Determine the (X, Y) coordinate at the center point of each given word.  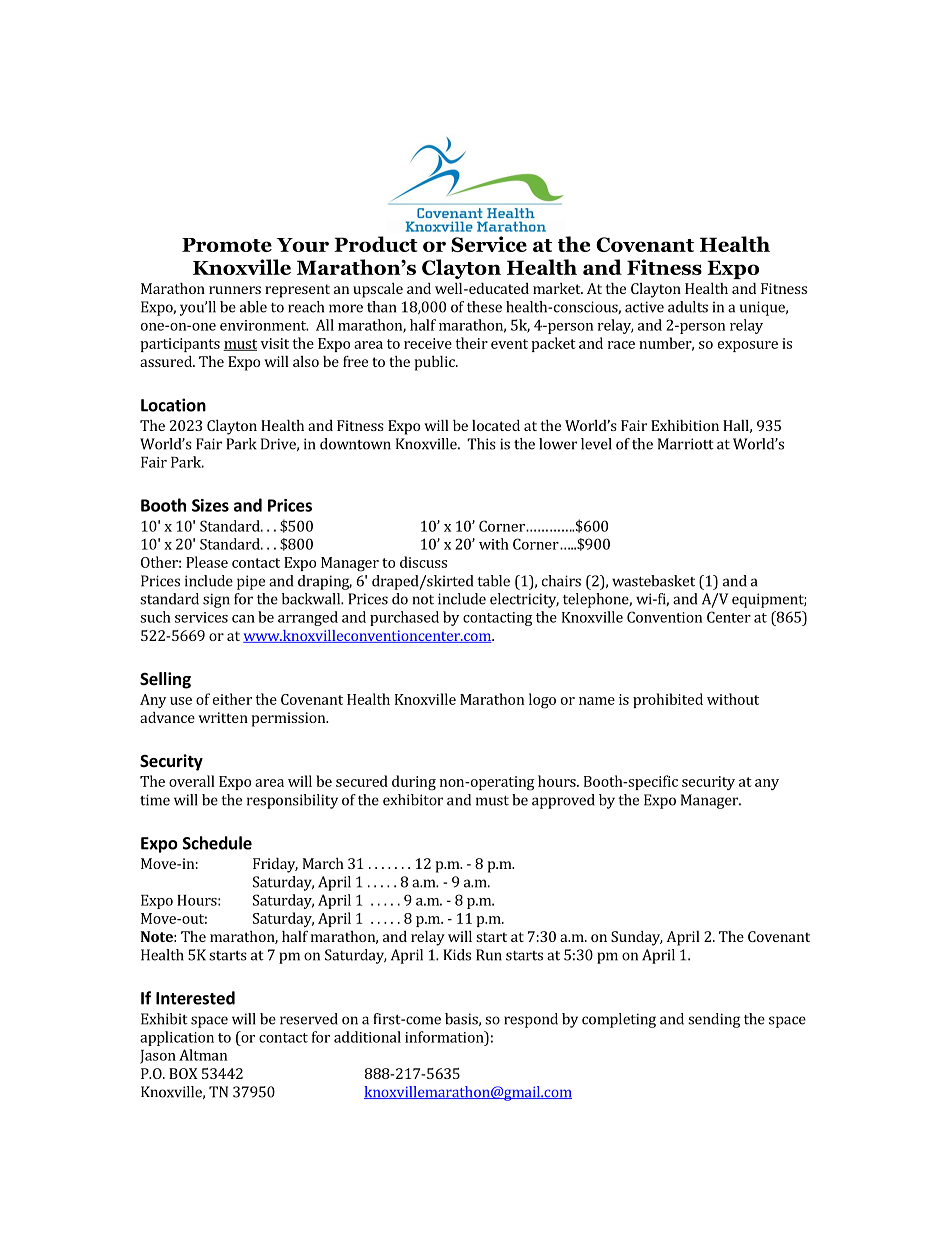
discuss (423, 562)
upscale (378, 290)
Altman (203, 1055)
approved (563, 801)
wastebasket (653, 581)
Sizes (210, 505)
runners (235, 290)
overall (192, 781)
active (644, 307)
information (445, 1037)
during (414, 783)
